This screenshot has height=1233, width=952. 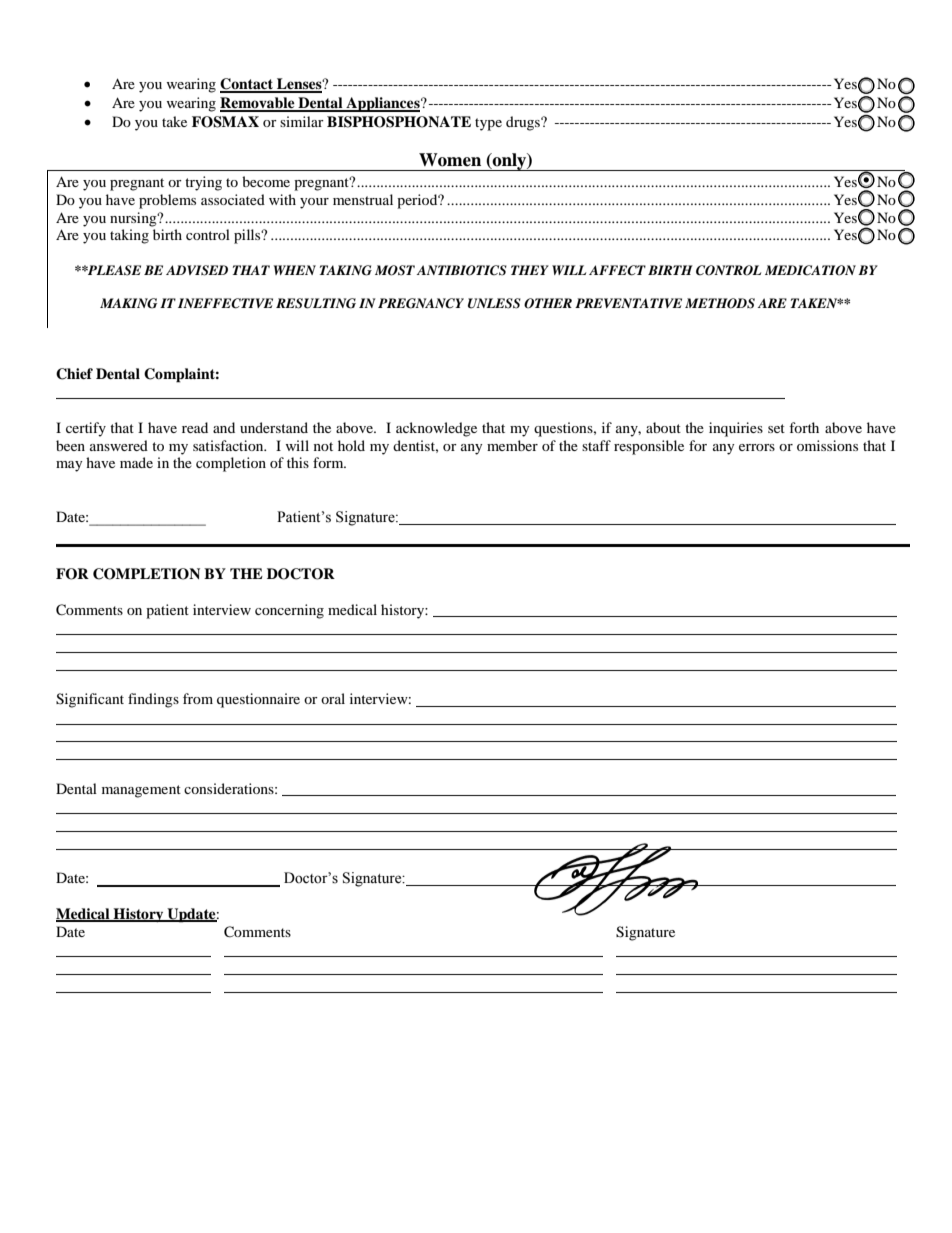 I want to click on Removable, so click(x=258, y=104).
